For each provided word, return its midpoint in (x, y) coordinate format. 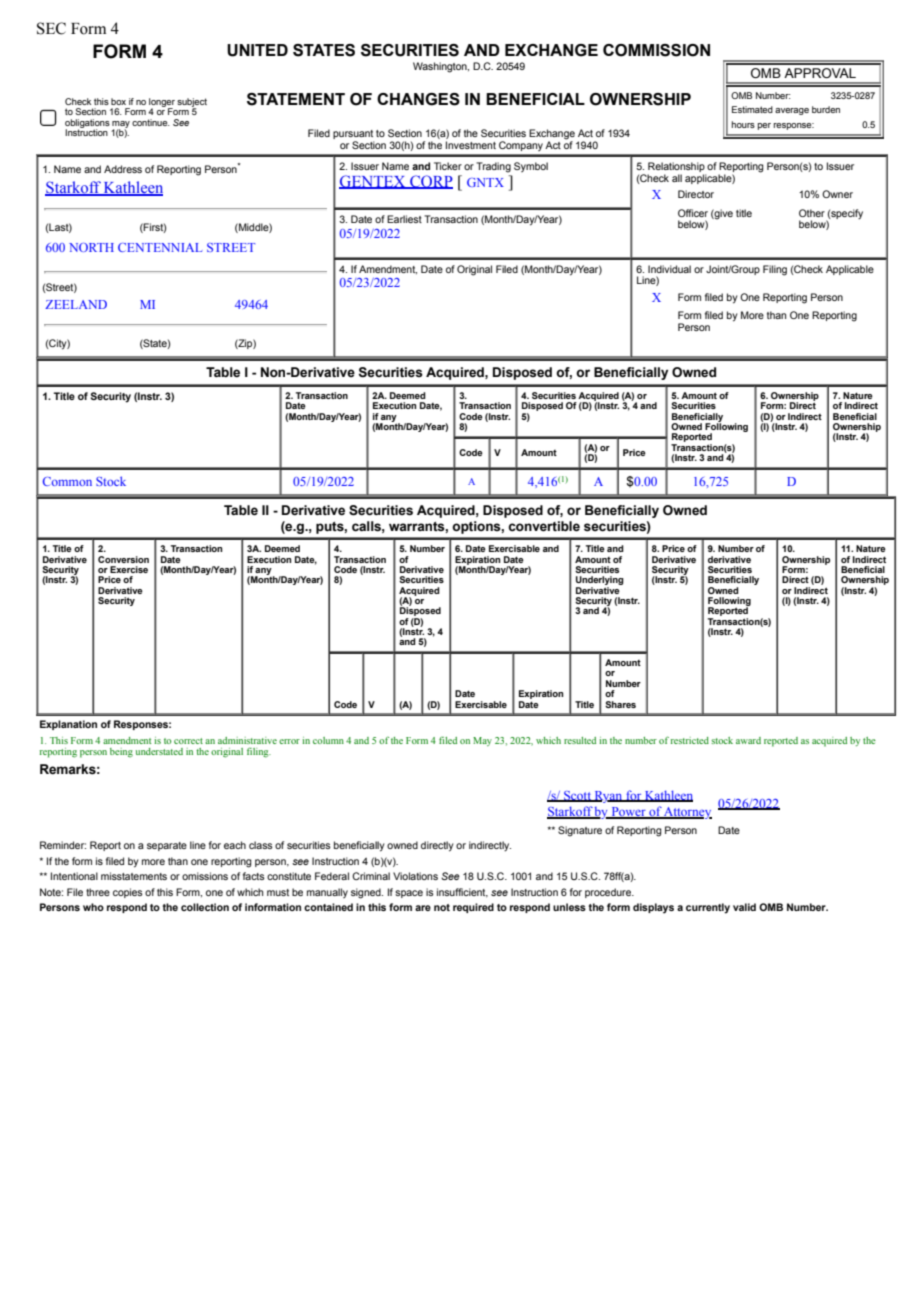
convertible (544, 526)
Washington (441, 67)
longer (162, 103)
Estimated (752, 109)
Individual (669, 269)
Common (67, 481)
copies (128, 893)
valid (744, 907)
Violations (415, 876)
